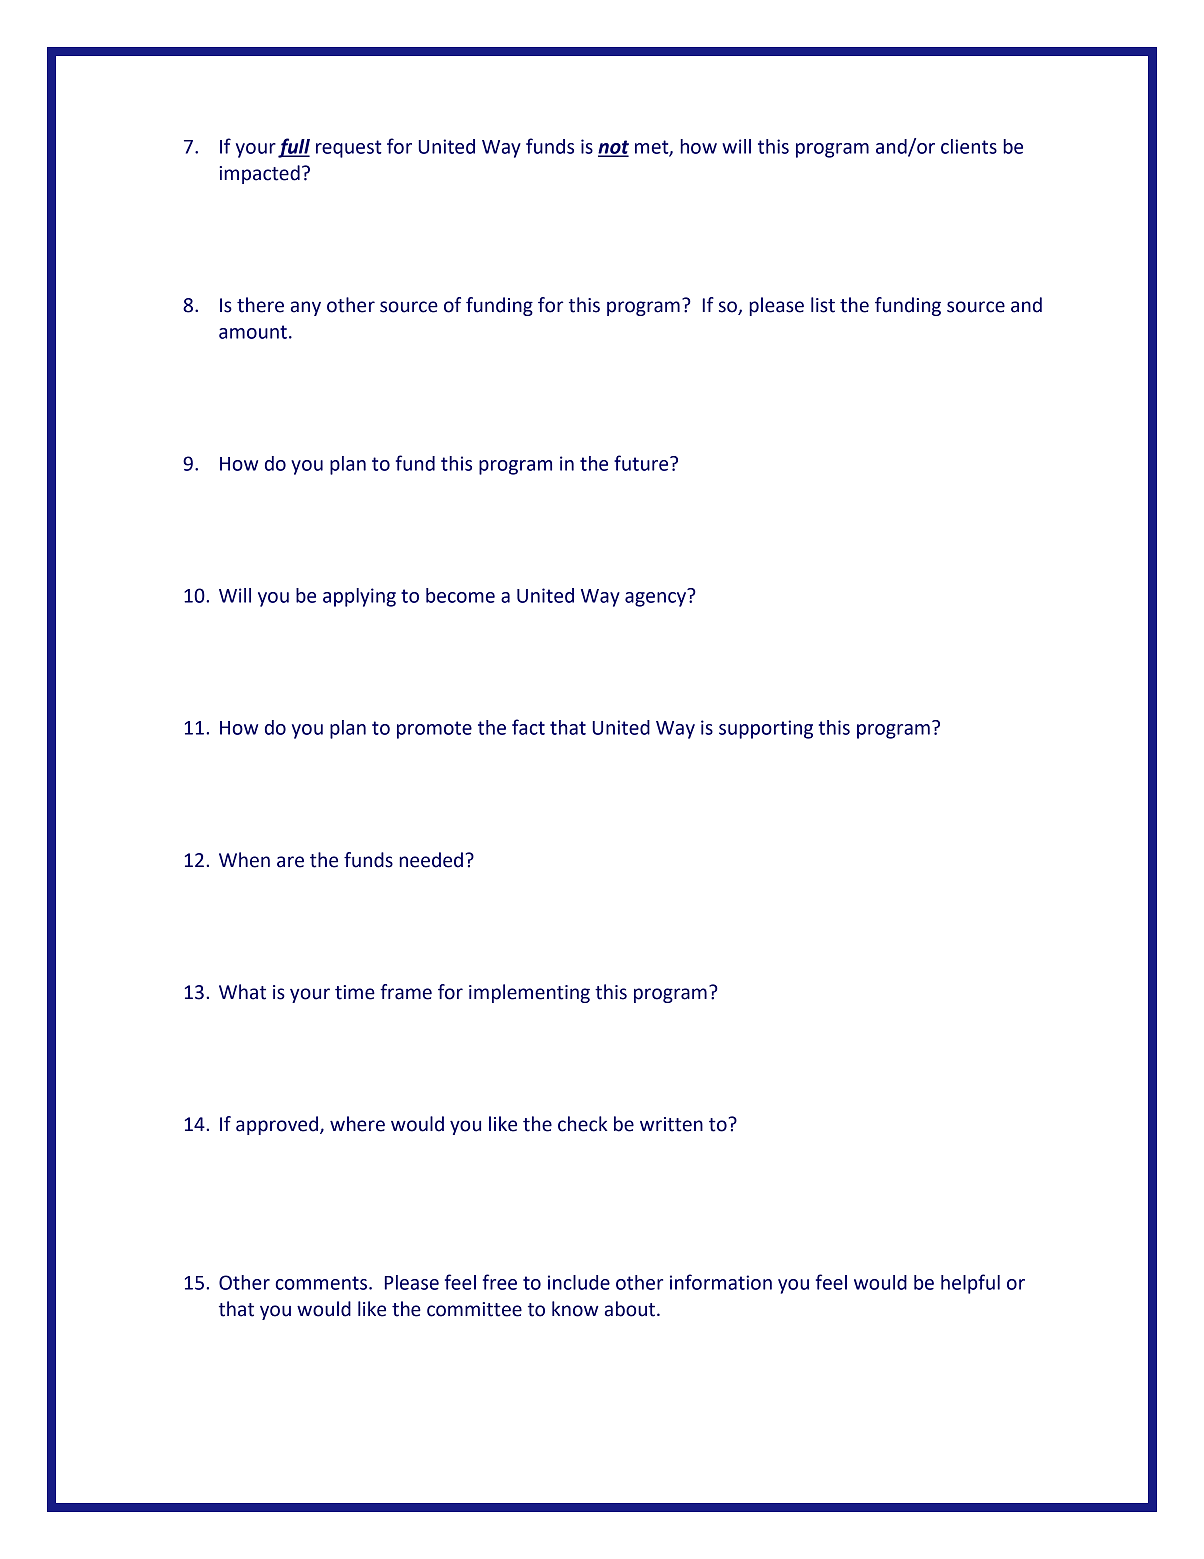  What do you see at coordinates (969, 146) in the screenshot?
I see `clients` at bounding box center [969, 146].
